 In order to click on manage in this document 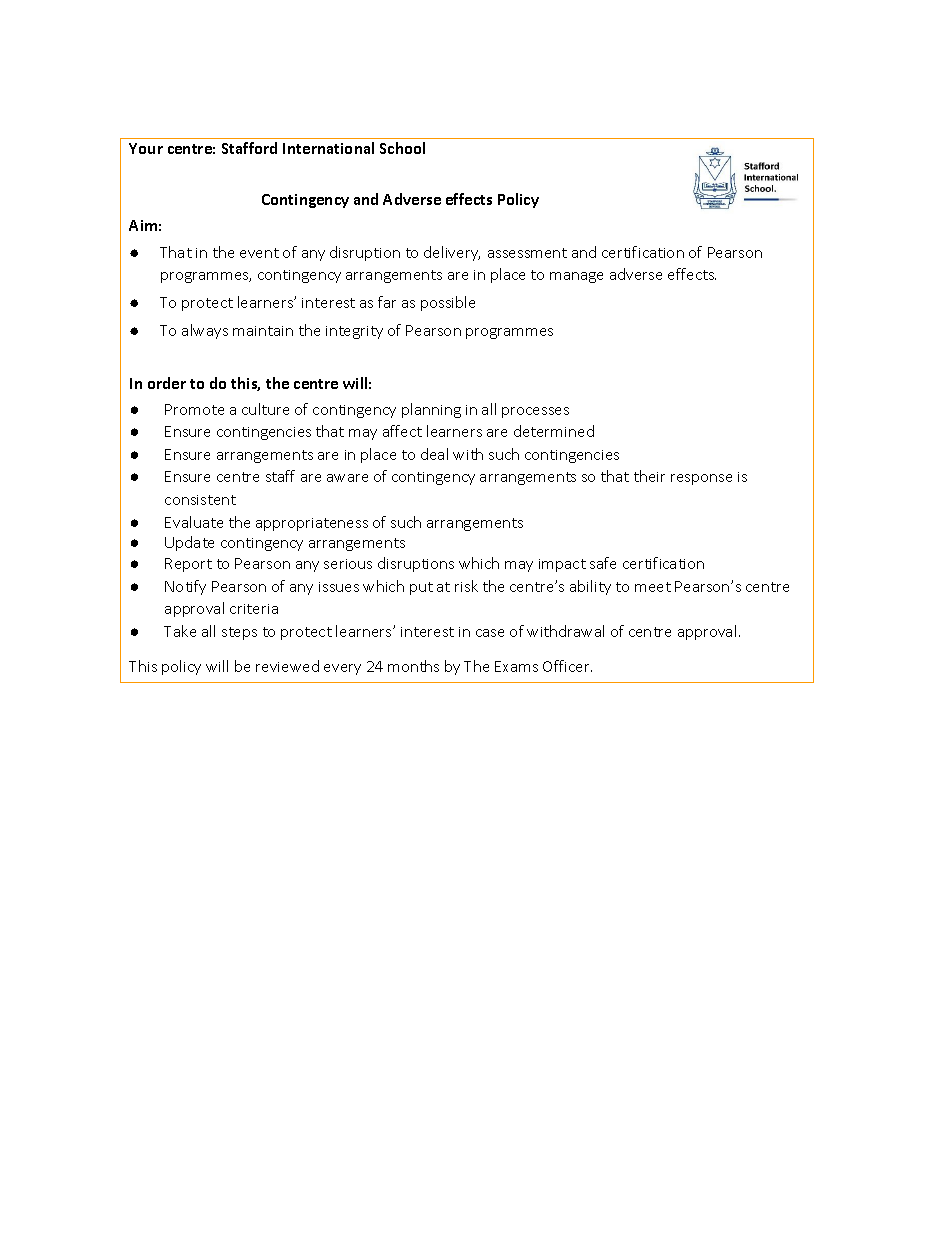, I will do `click(576, 277)`.
